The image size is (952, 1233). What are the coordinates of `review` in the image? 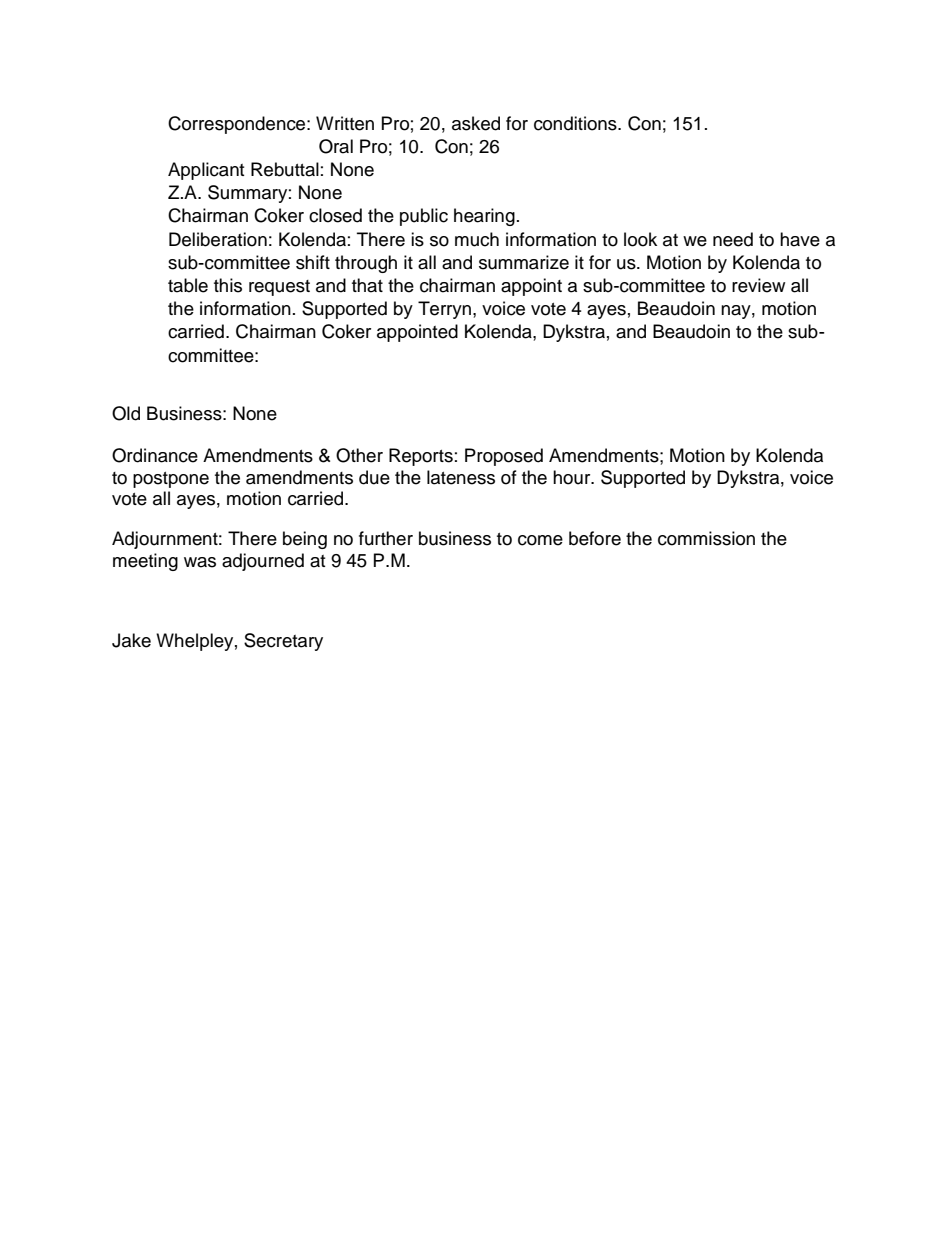 It's located at (758, 285).
